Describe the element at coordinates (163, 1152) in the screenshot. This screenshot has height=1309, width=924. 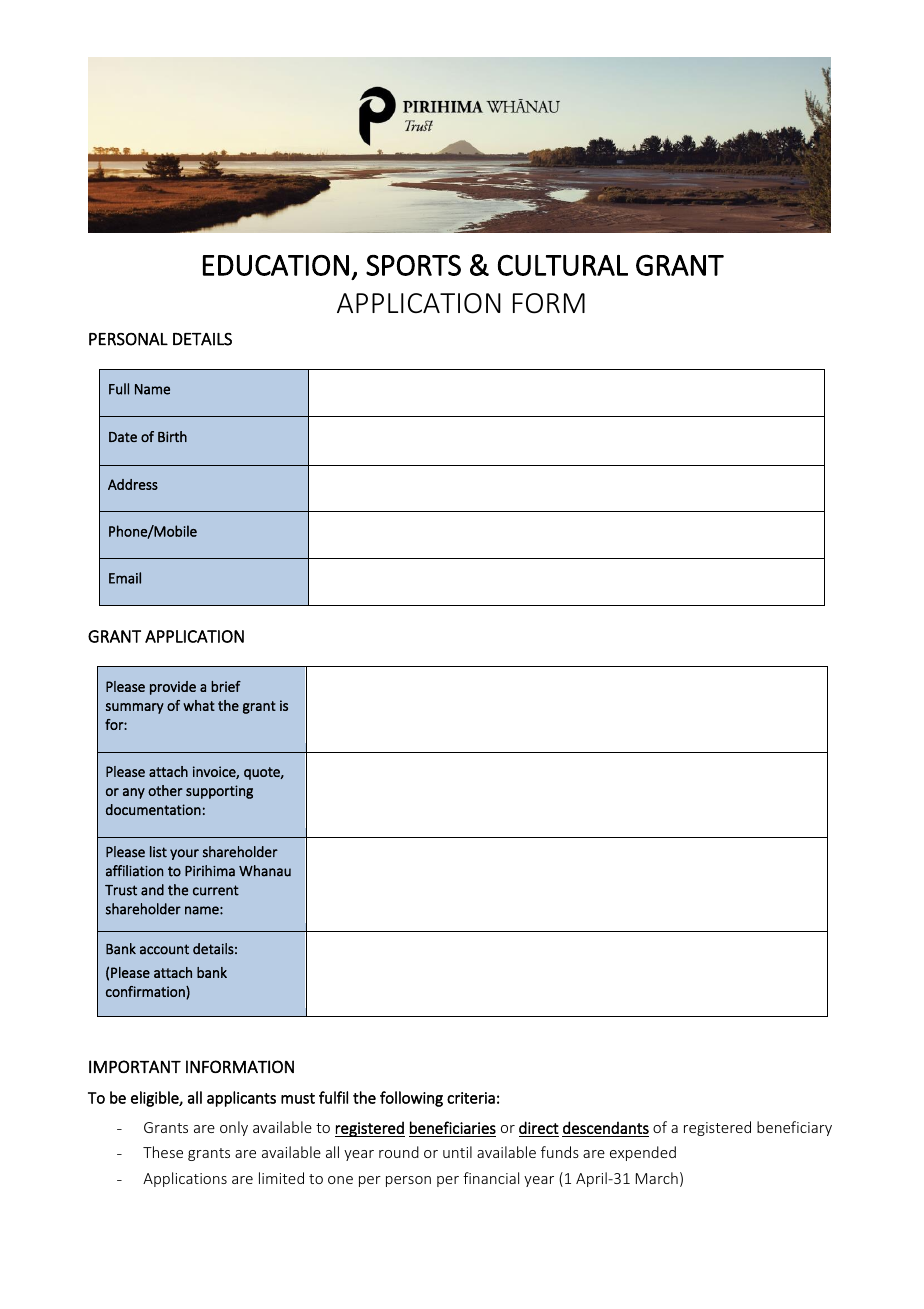
I see `These` at that location.
